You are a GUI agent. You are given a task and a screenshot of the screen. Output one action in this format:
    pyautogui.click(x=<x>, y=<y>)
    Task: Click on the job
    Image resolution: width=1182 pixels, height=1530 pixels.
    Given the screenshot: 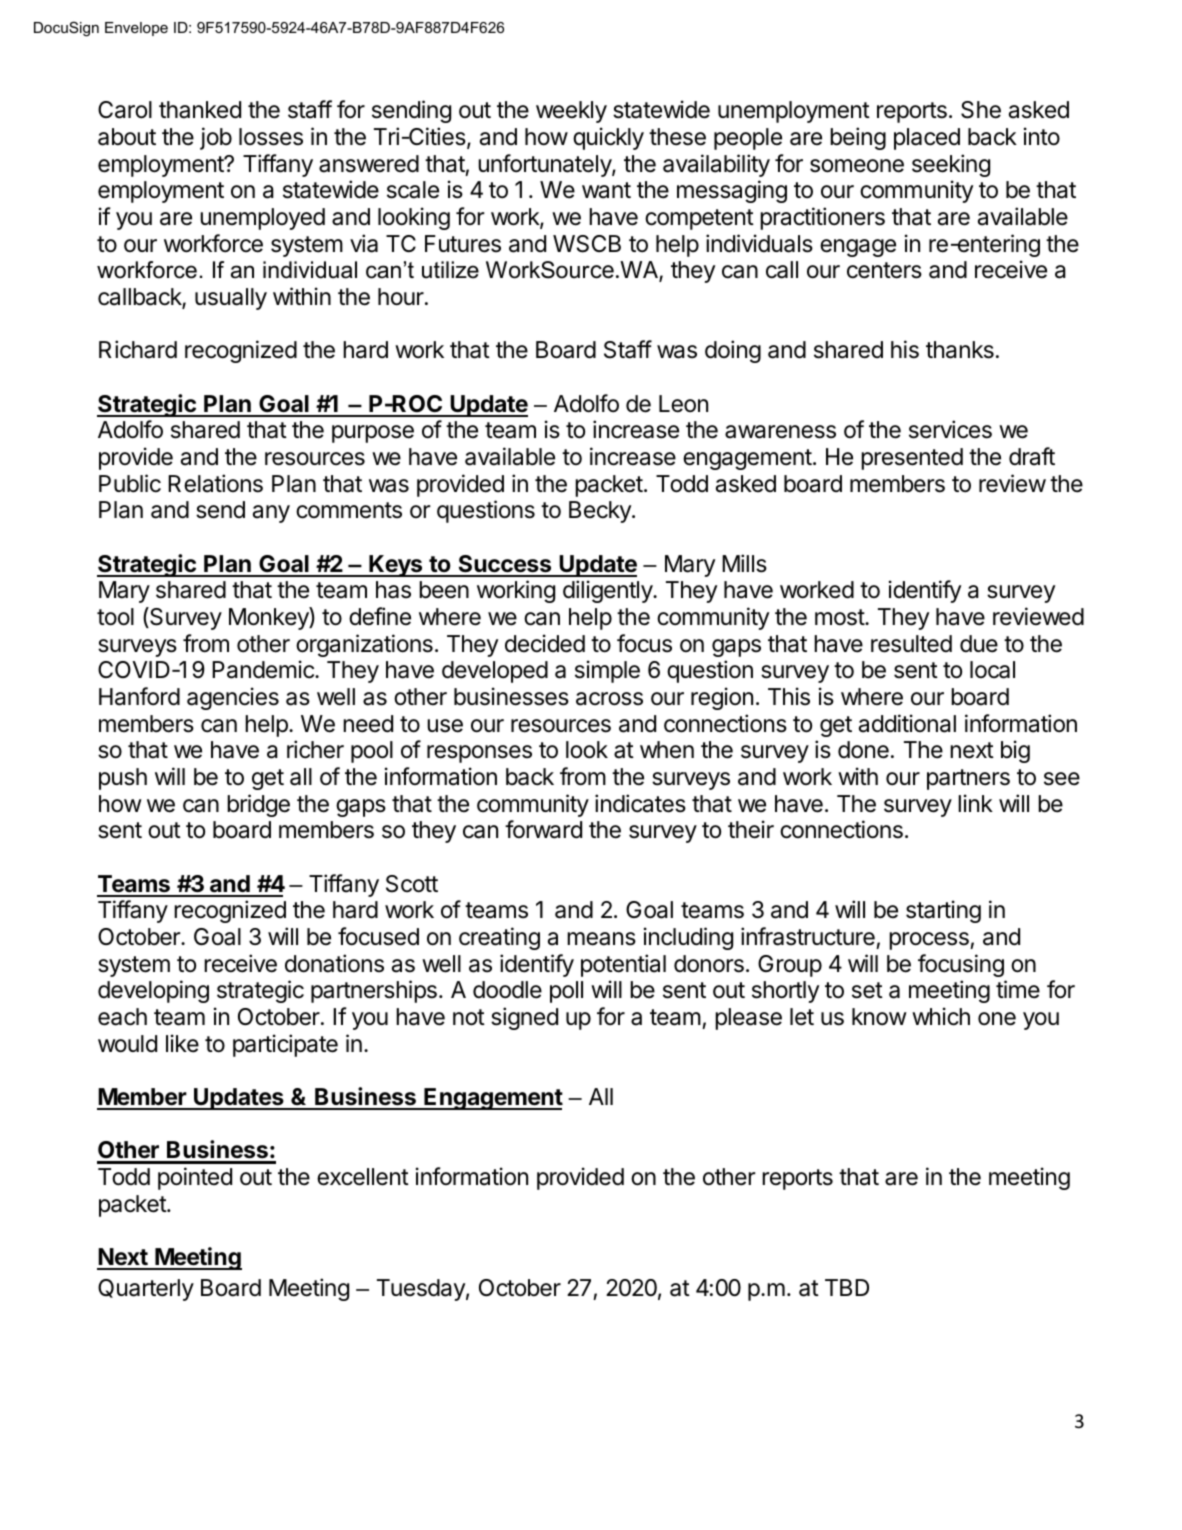 What is the action you would take?
    pyautogui.click(x=216, y=138)
